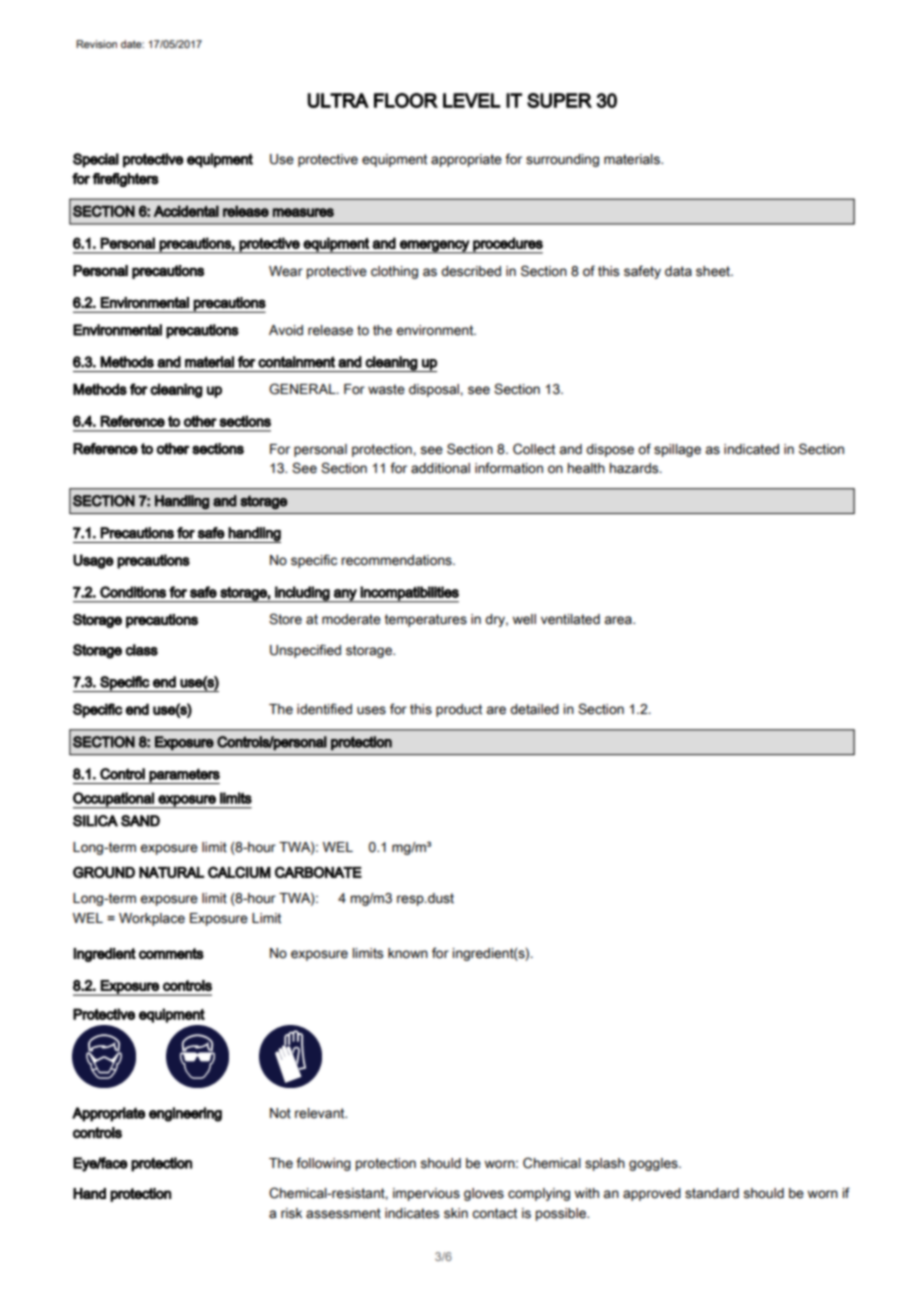 The width and height of the document is (924, 1308). I want to click on engineering, so click(185, 1114).
